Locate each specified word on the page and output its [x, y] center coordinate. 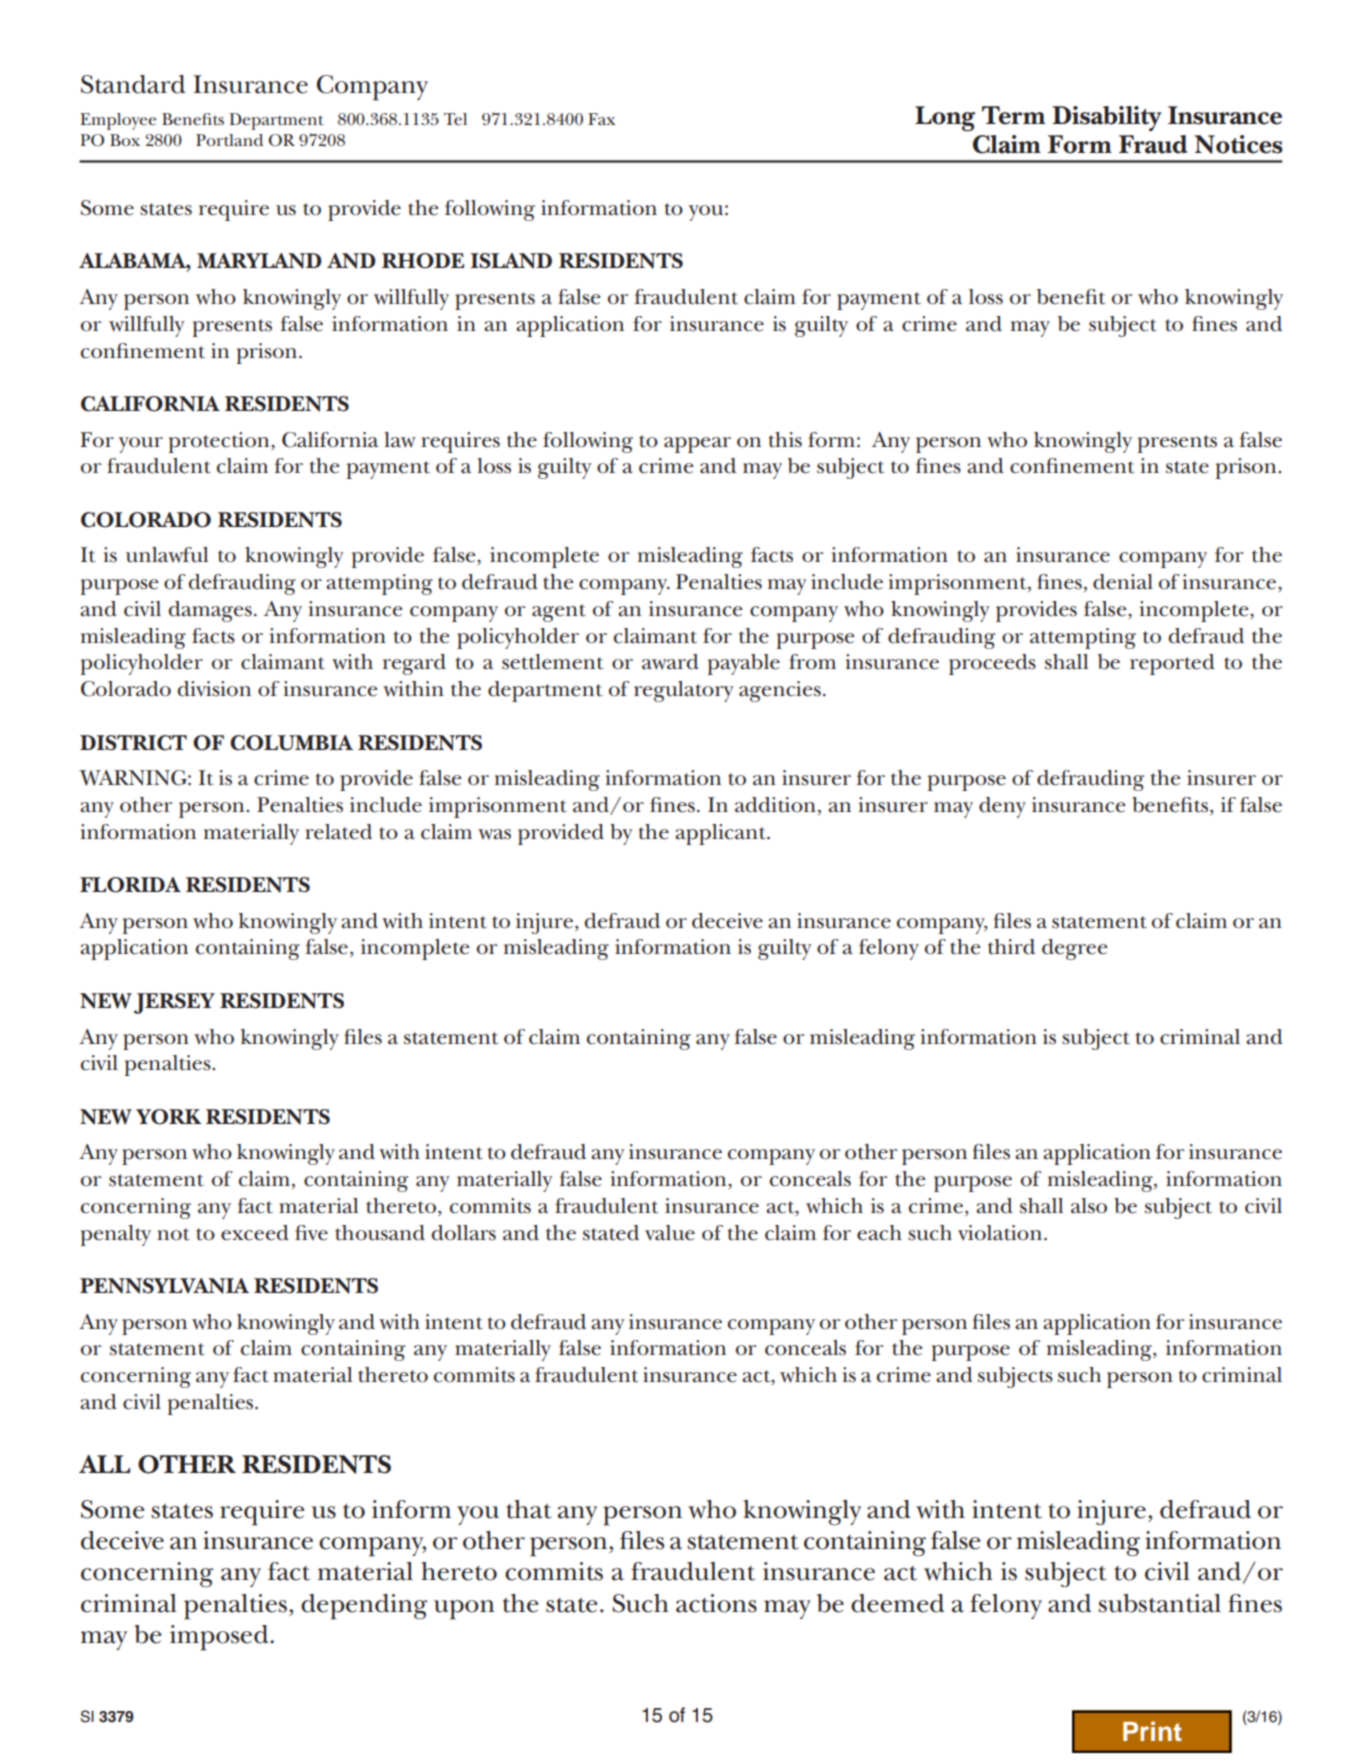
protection [220, 442]
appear [697, 445]
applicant [721, 834]
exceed [255, 1233]
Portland [229, 140]
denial [1123, 582]
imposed [220, 1638]
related [338, 832]
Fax [601, 119]
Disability [1107, 118]
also [1089, 1206]
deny [1002, 807]
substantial [1159, 1603]
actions [716, 1603]
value [670, 1233]
